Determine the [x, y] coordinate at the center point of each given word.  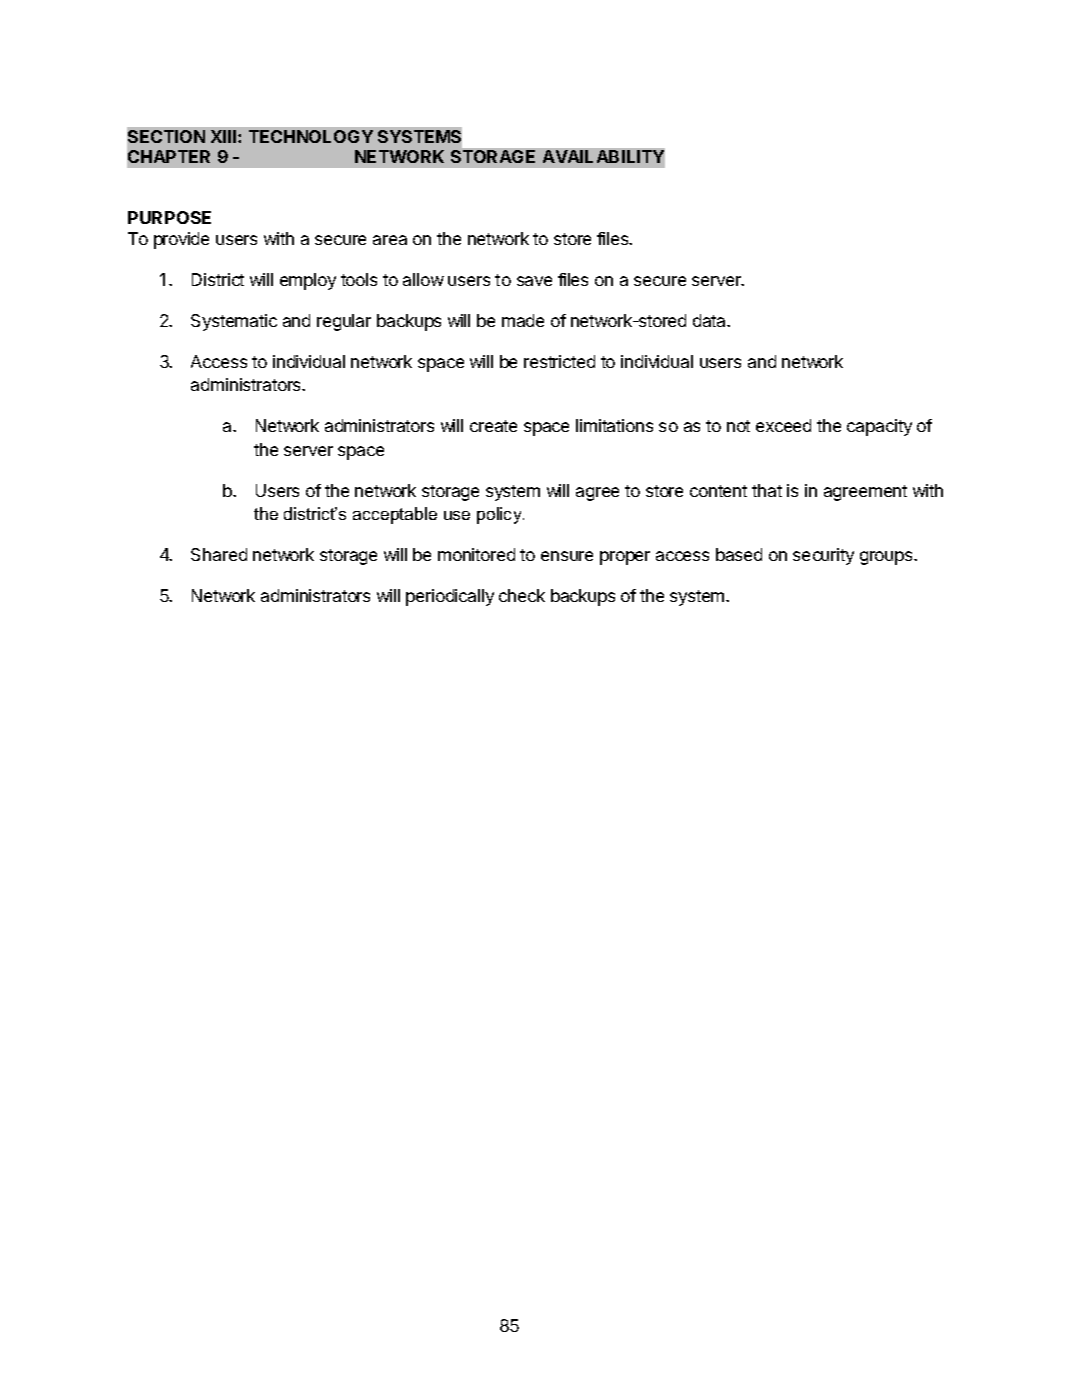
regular [344, 322]
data [711, 320]
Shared [219, 554]
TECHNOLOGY [311, 136]
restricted [559, 361]
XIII [225, 136]
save [534, 281]
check [522, 595]
